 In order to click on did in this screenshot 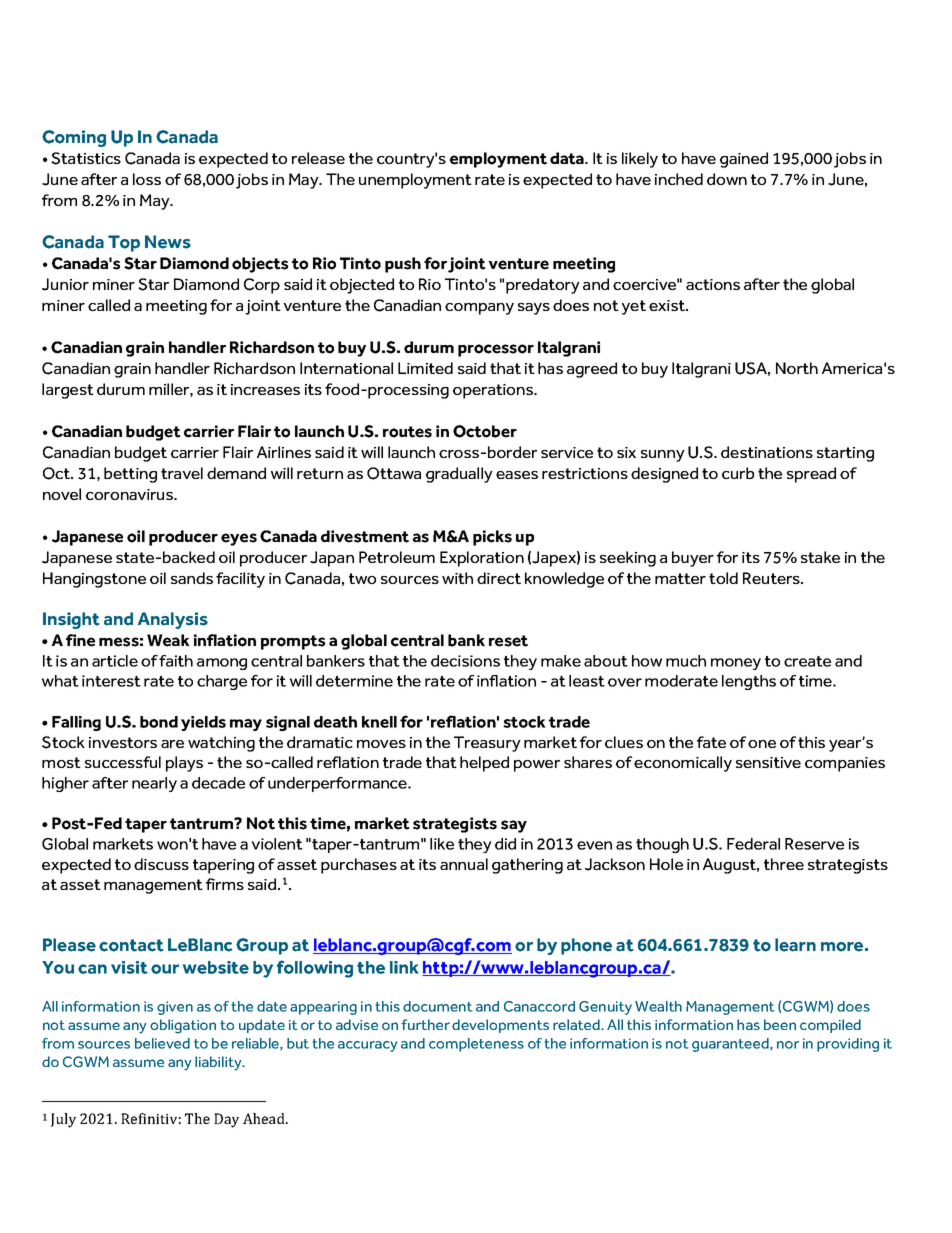, I will do `click(505, 844)`.
